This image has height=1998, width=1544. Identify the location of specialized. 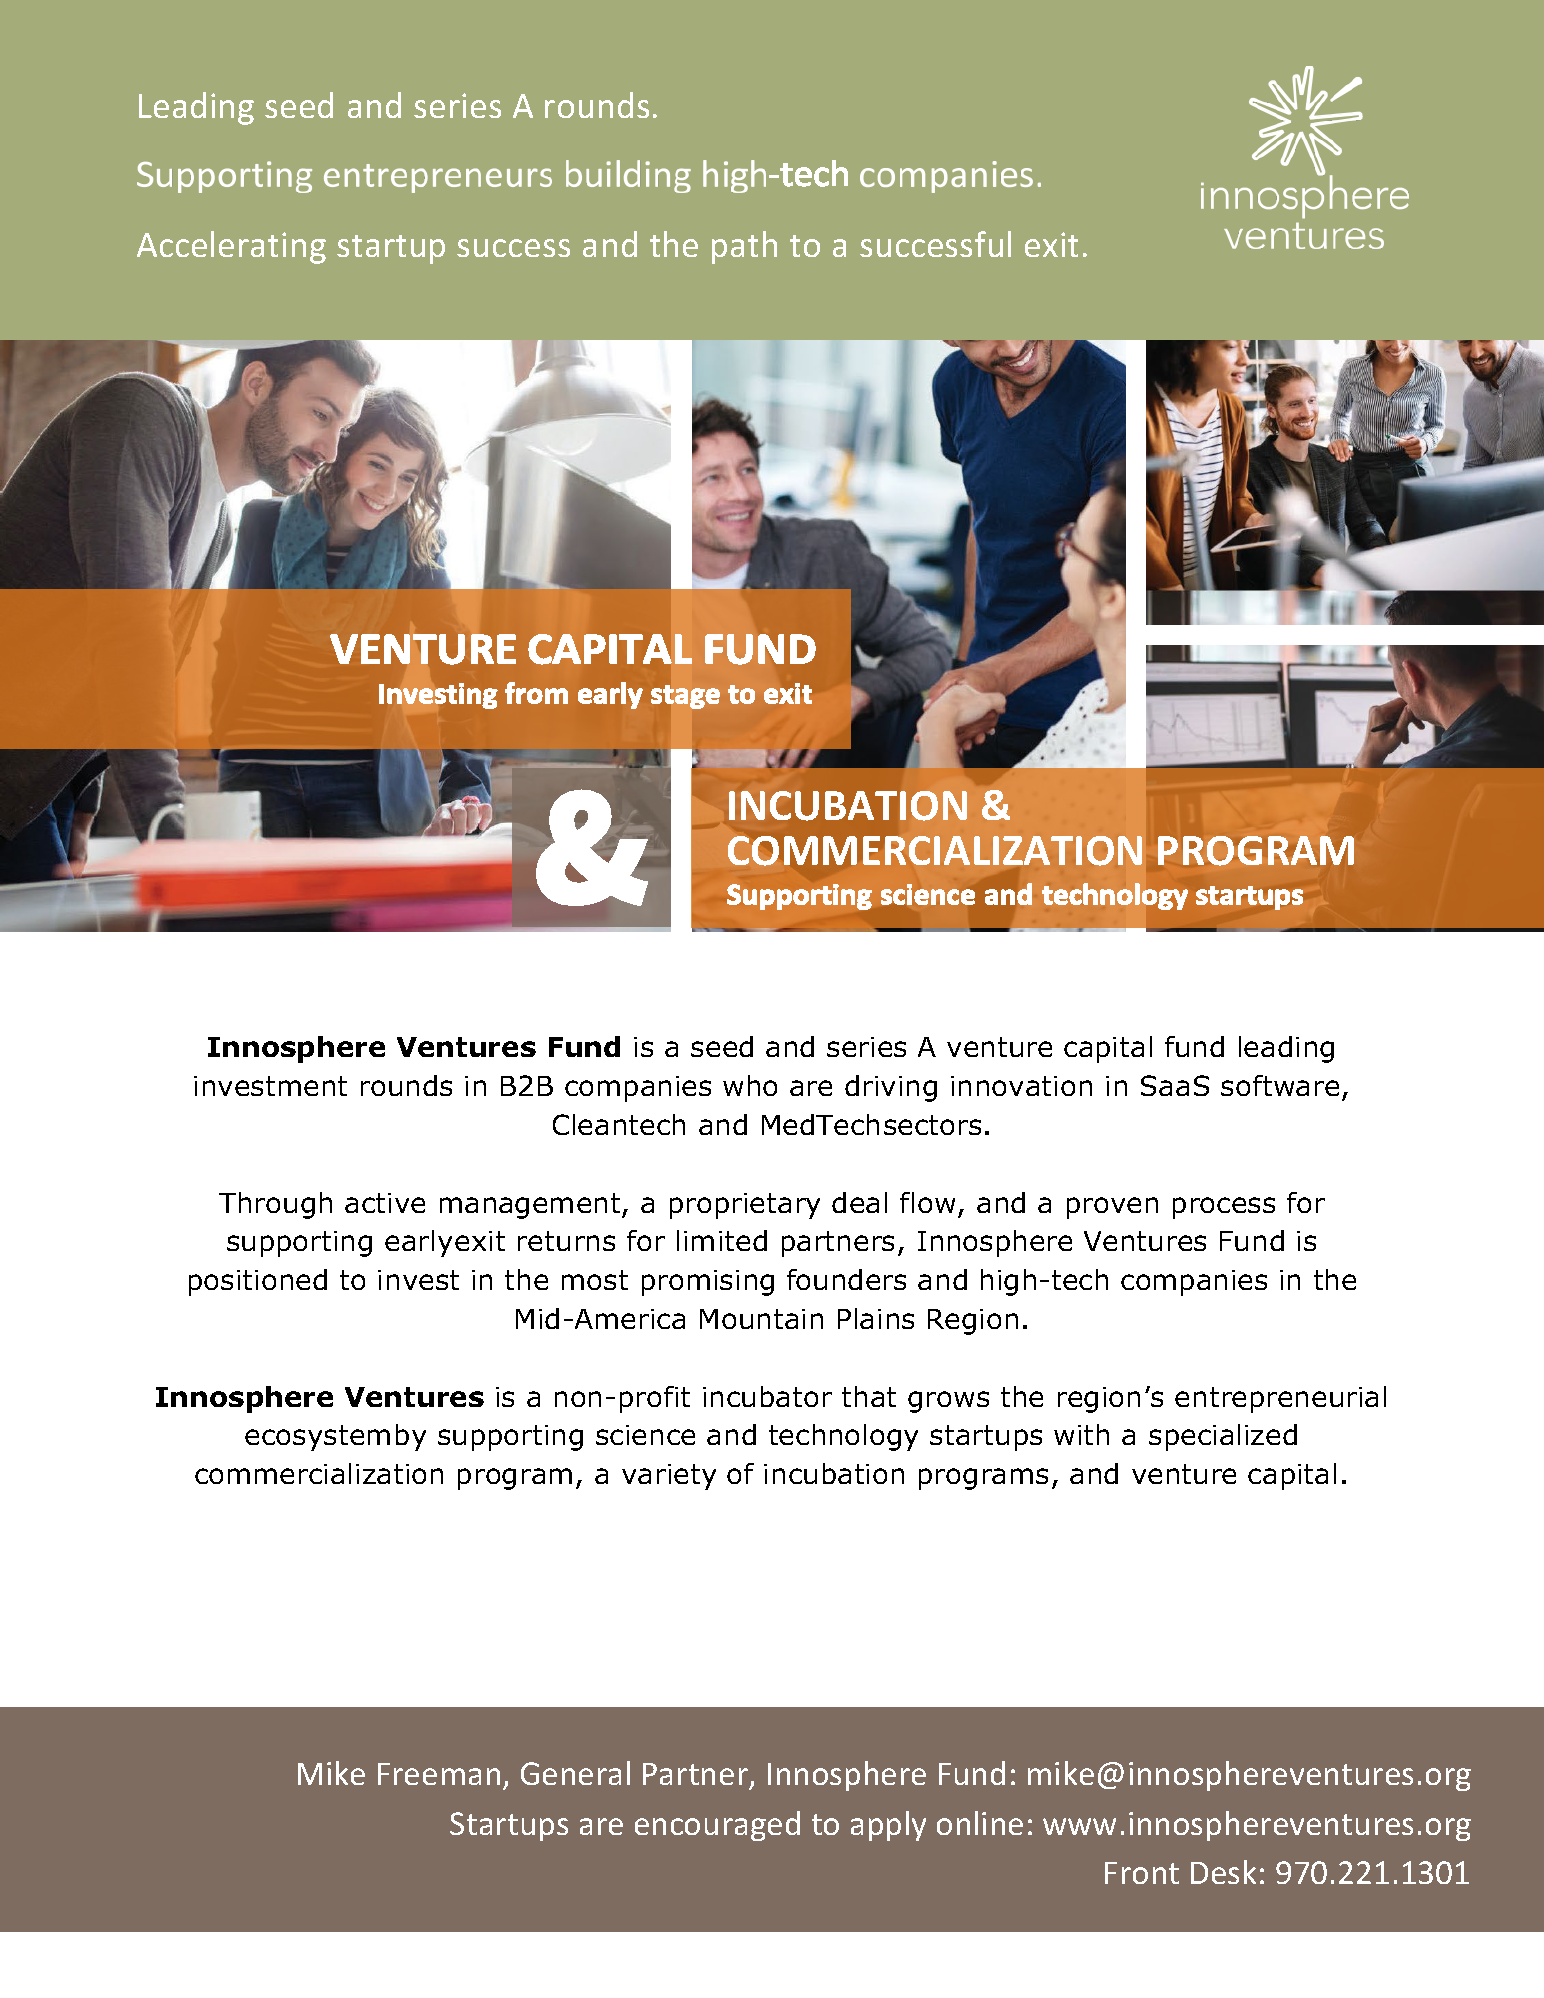
(1223, 1437).
